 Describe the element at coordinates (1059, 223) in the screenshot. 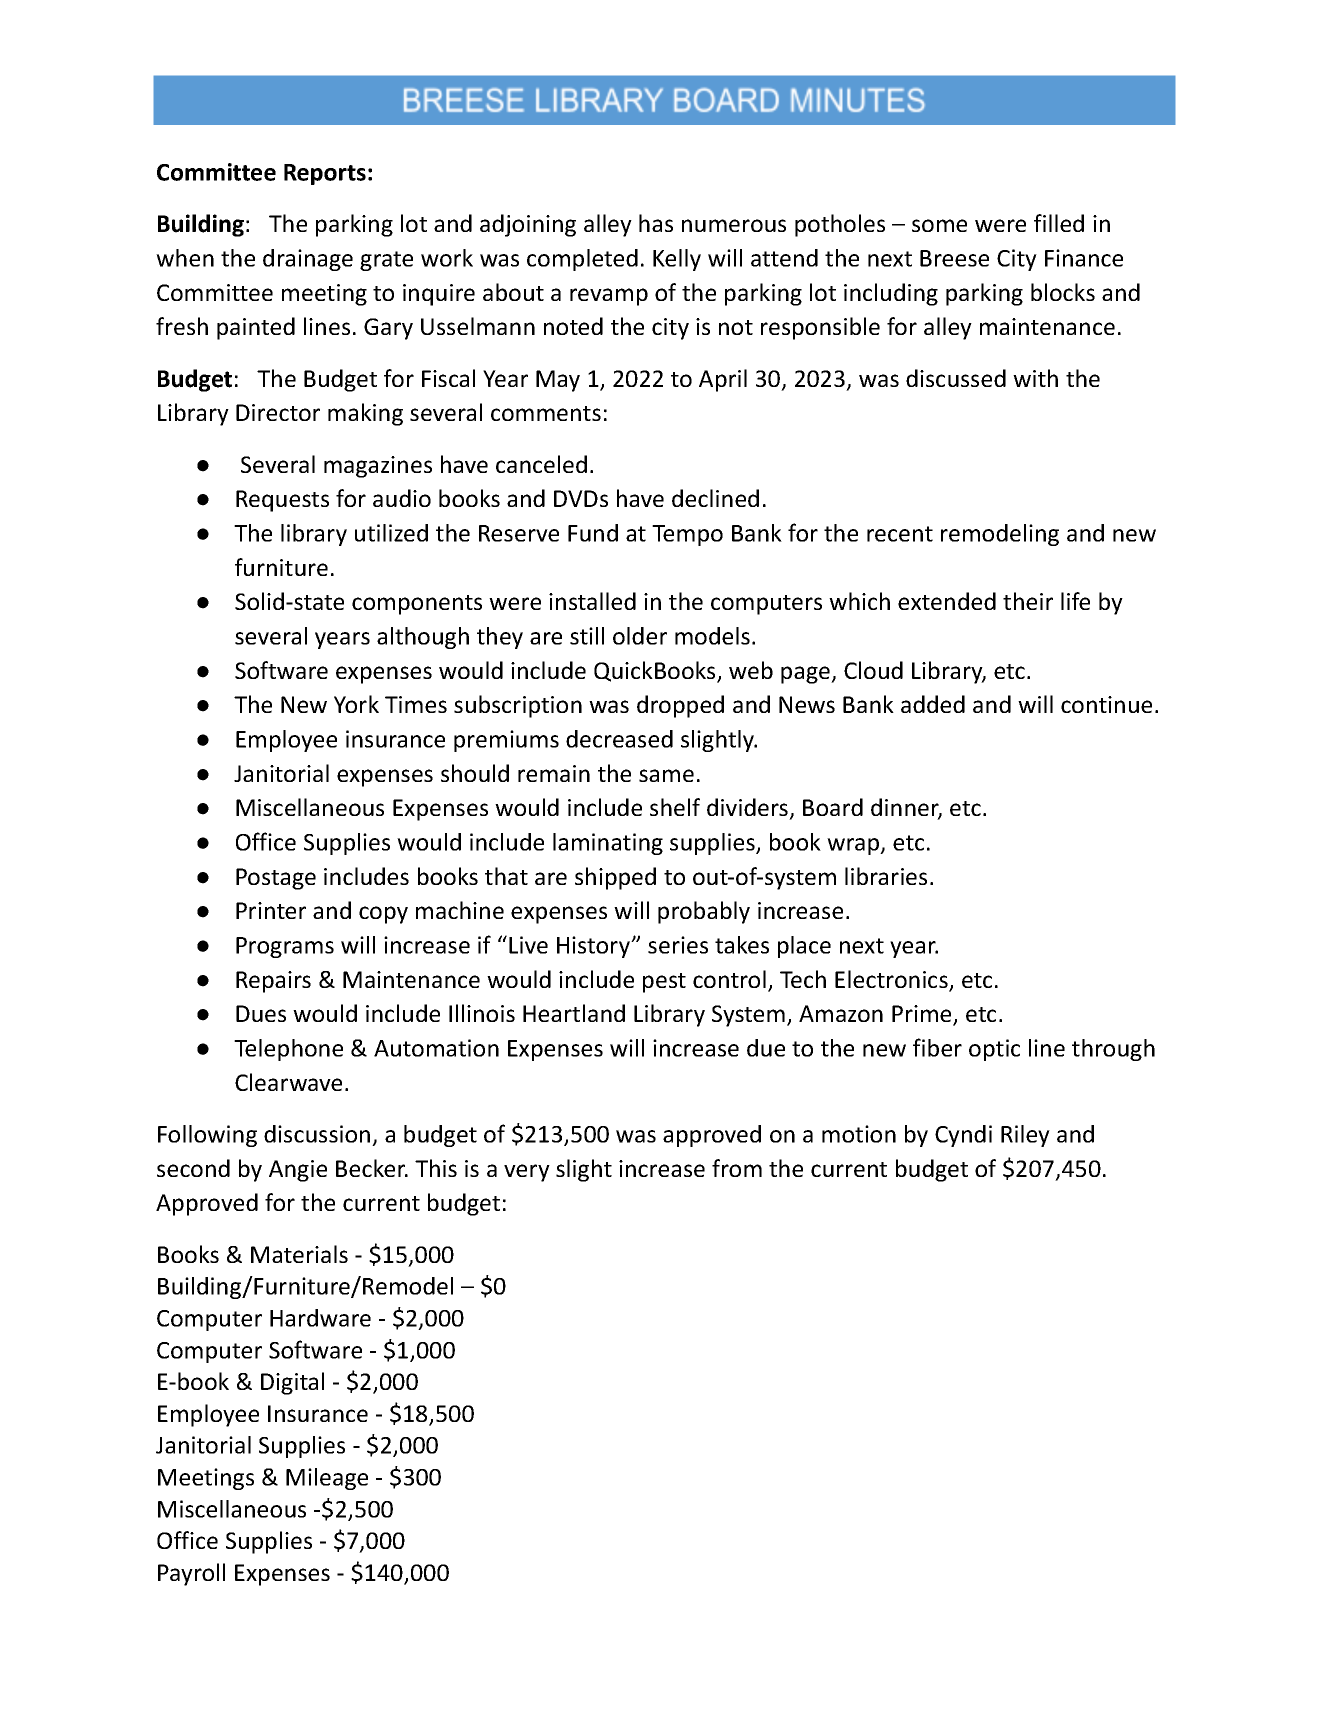

I see `filled` at that location.
